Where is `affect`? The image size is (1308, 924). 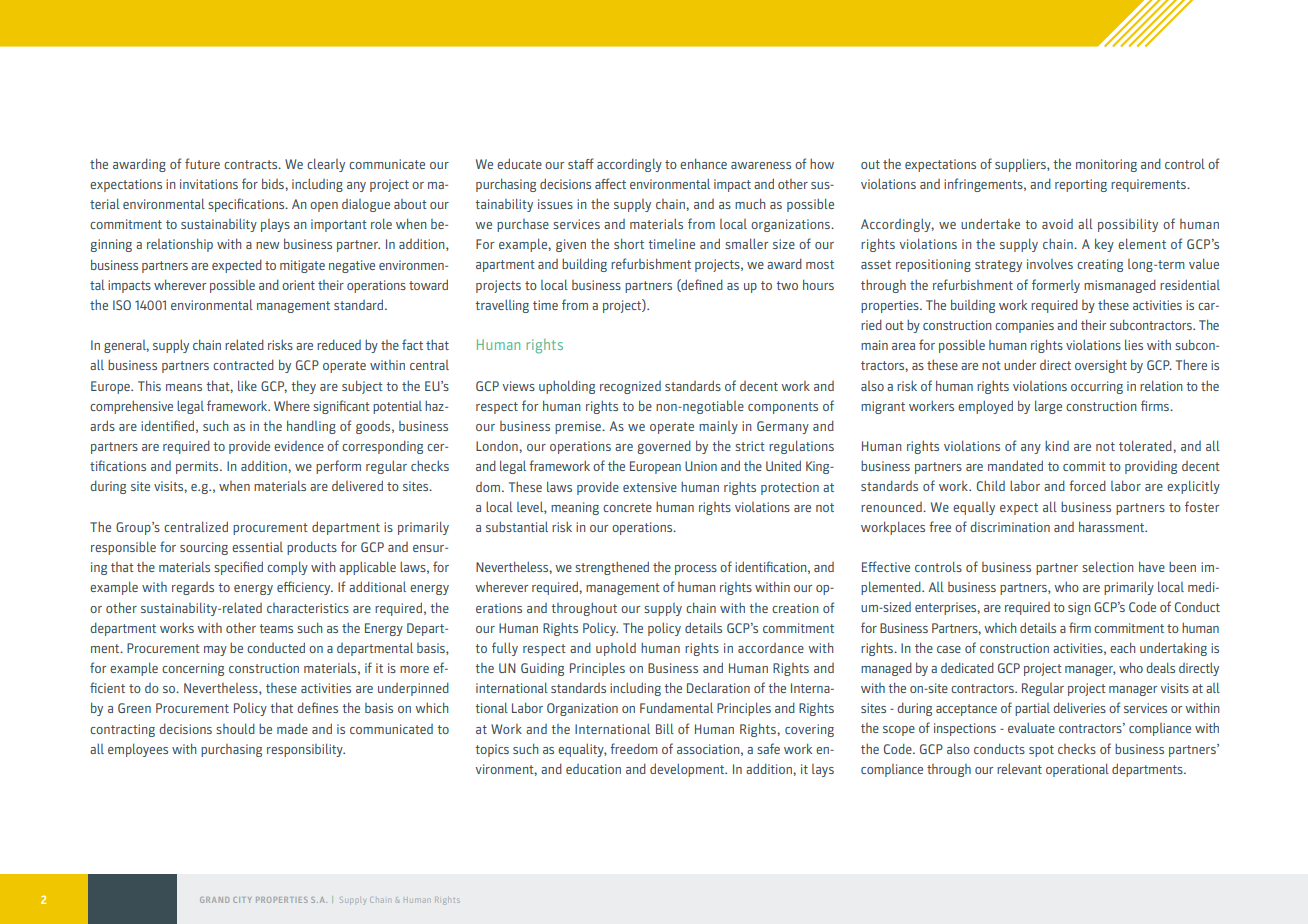 affect is located at coordinates (610, 183).
